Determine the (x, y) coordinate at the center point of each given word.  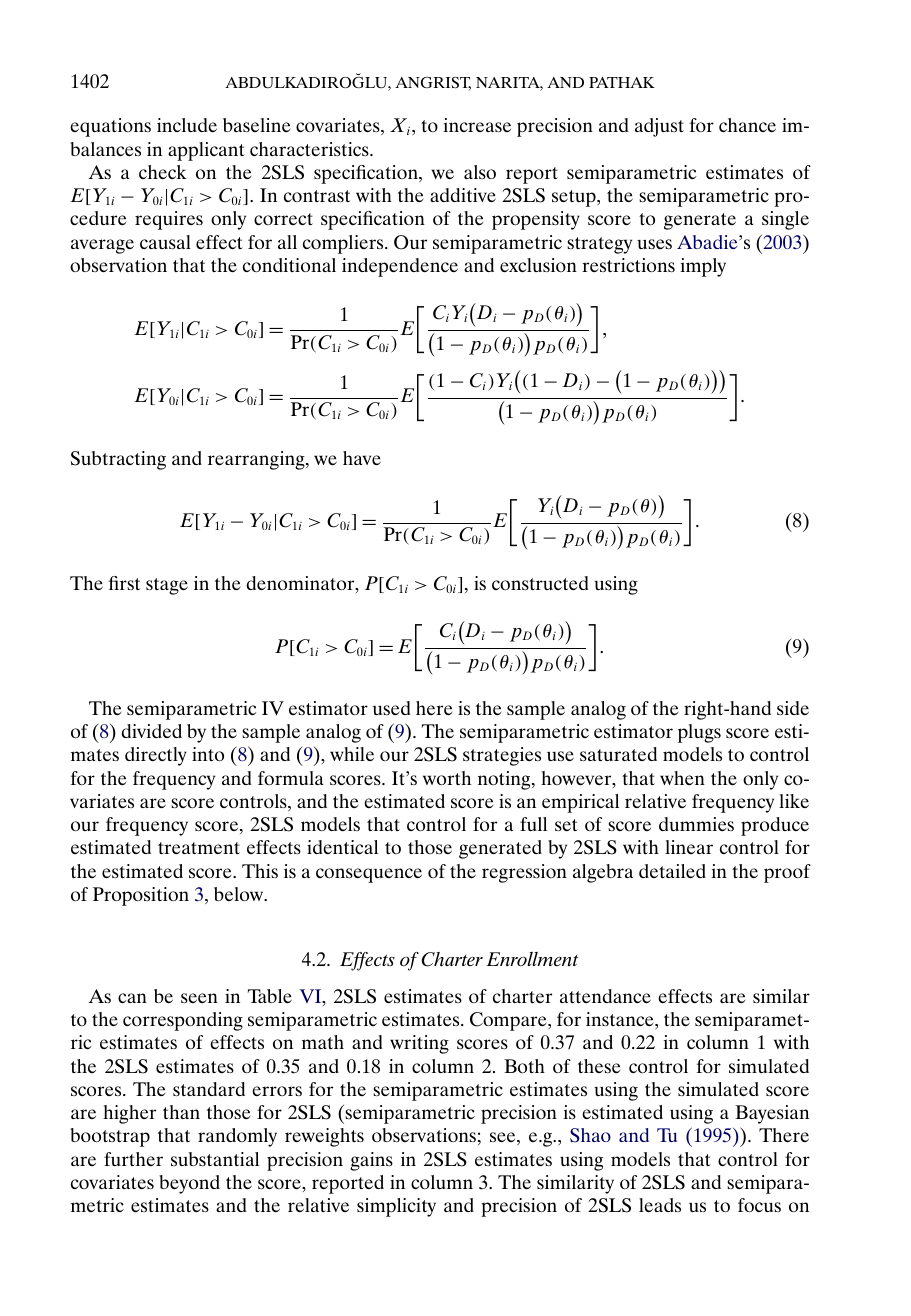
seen (199, 998)
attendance (605, 996)
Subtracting (118, 460)
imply (703, 267)
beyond (189, 1184)
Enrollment (532, 959)
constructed (540, 583)
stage (167, 586)
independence (400, 267)
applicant (206, 151)
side (793, 708)
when (682, 778)
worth (447, 778)
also (480, 172)
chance (747, 125)
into (208, 754)
